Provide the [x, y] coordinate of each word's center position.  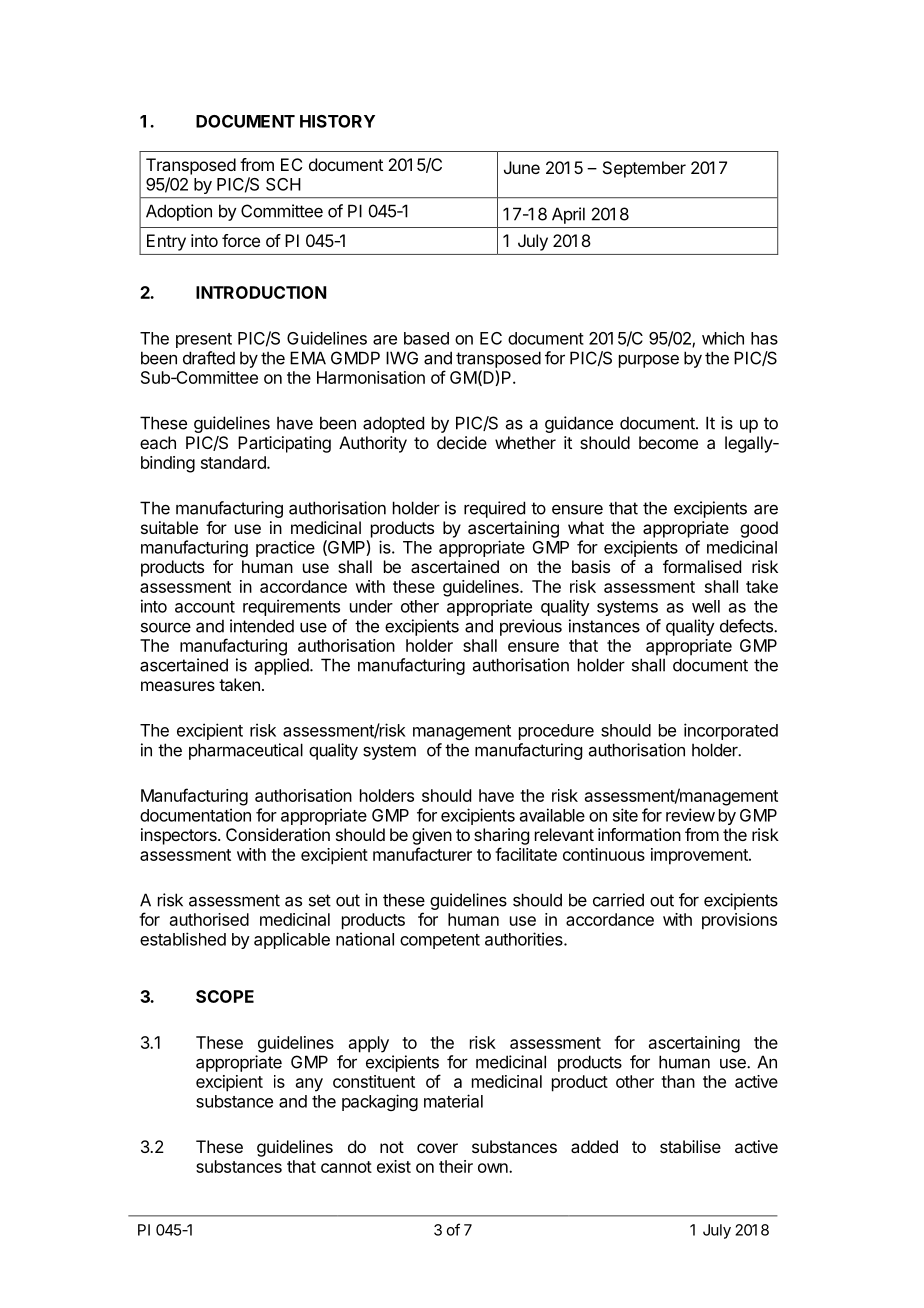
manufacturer [422, 854]
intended [262, 626]
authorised [209, 919]
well [706, 606]
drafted [209, 358]
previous [531, 627]
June [522, 167]
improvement [700, 856]
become [668, 442]
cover [437, 1148]
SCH [283, 184]
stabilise [690, 1146]
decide [462, 442]
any [309, 1085]
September [644, 169]
